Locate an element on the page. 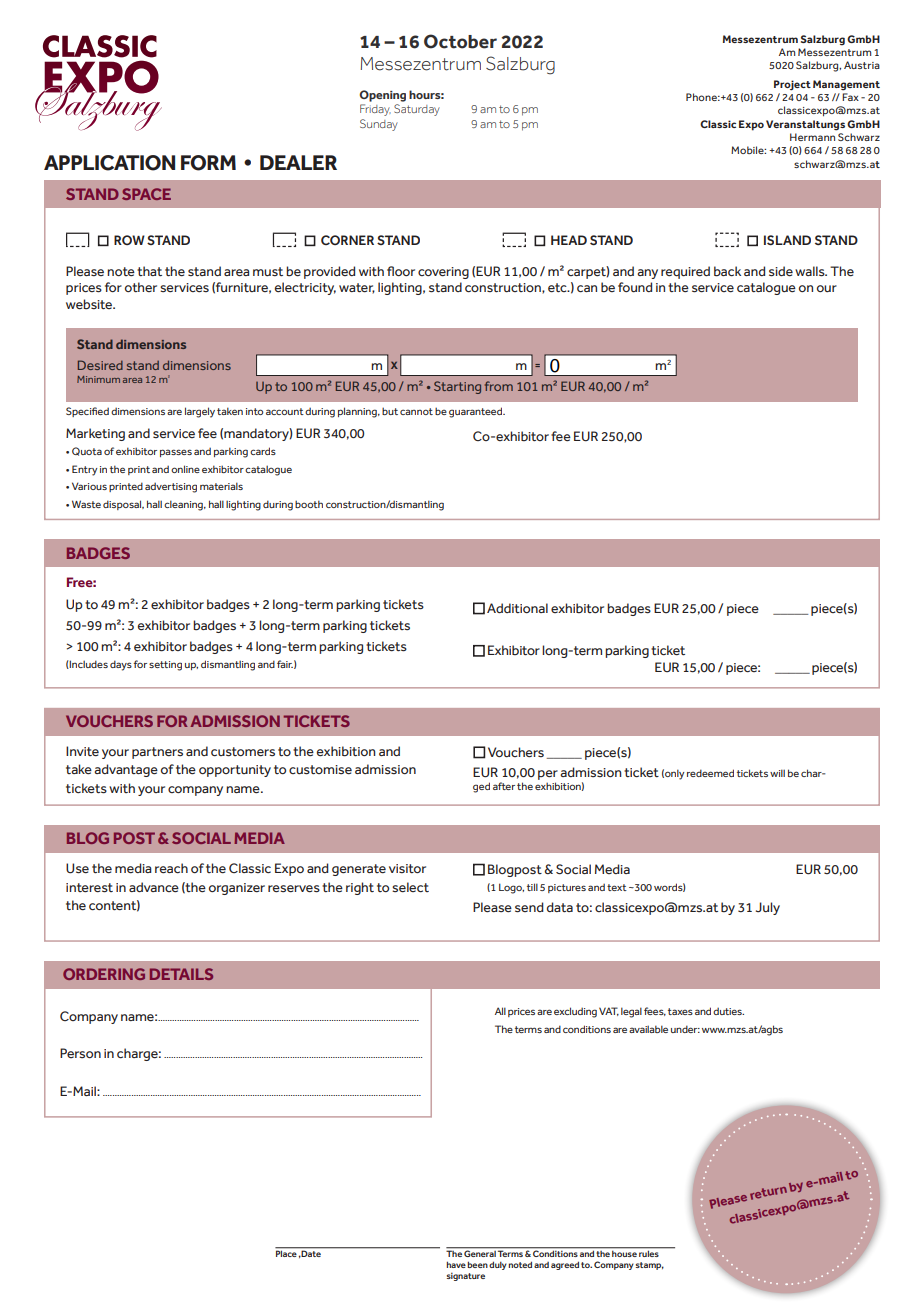 The width and height of the image is (924, 1308). setting is located at coordinates (165, 666).
